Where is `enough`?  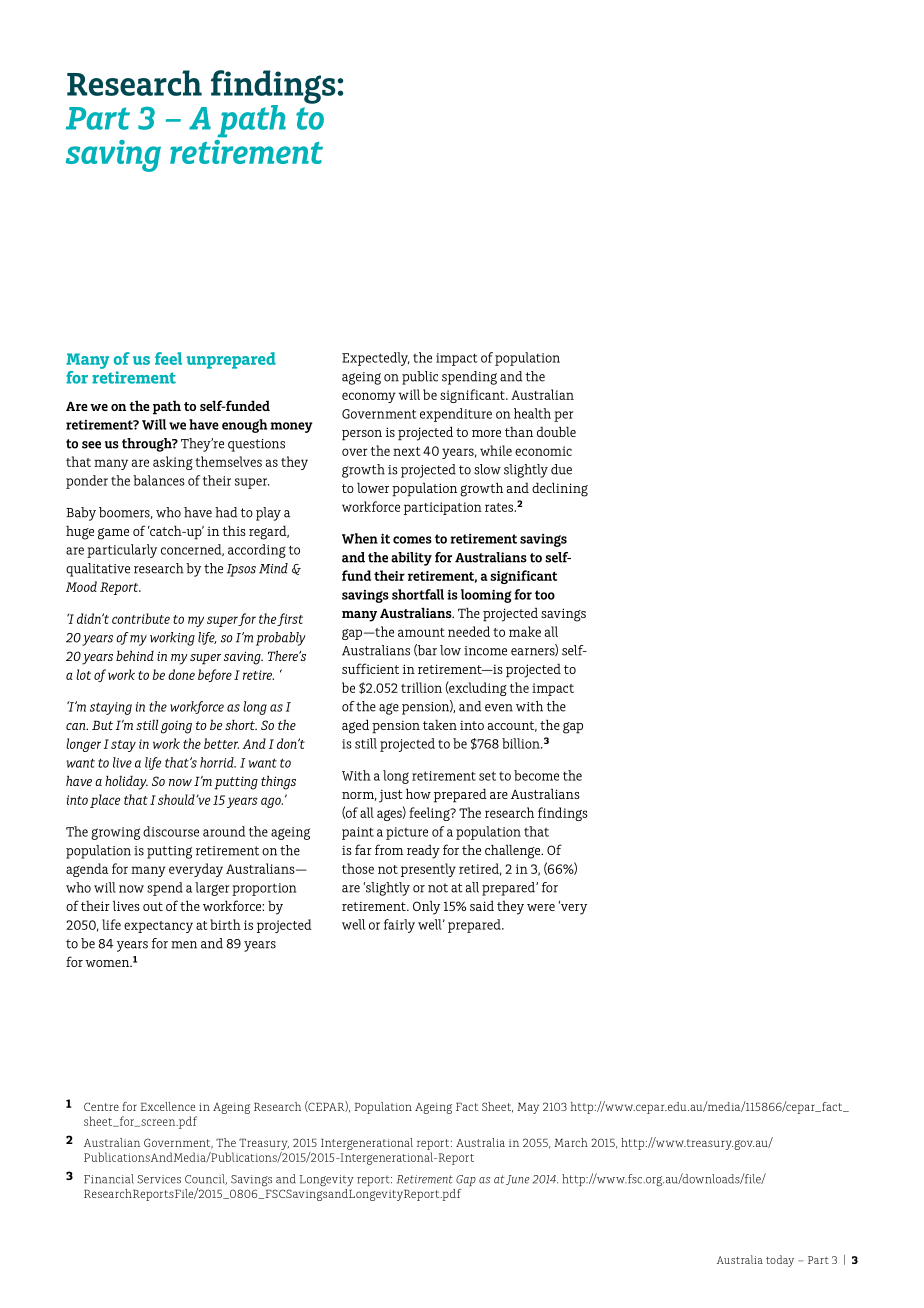
enough is located at coordinates (244, 426).
